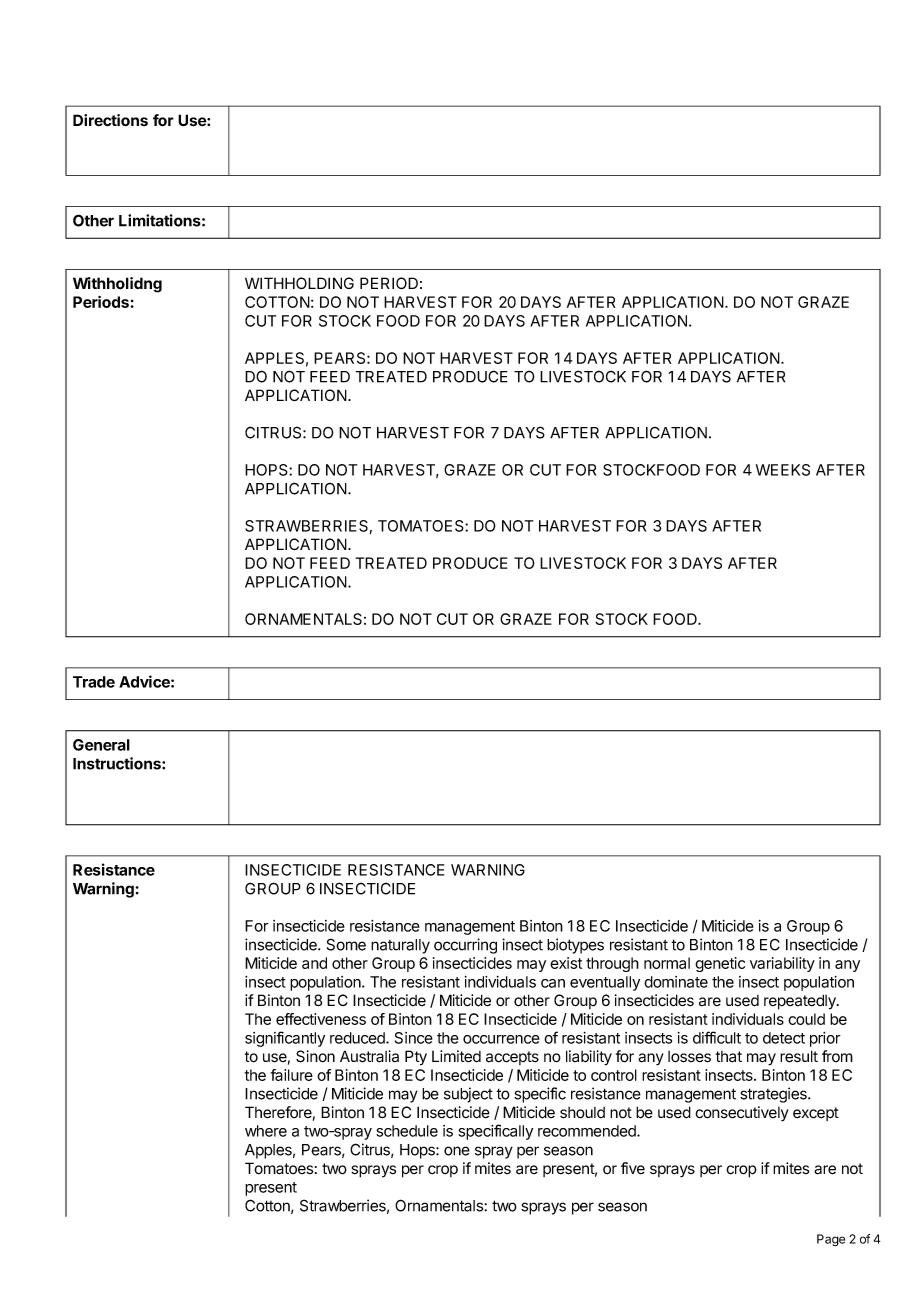 Image resolution: width=924 pixels, height=1308 pixels. What do you see at coordinates (101, 745) in the screenshot?
I see `General` at bounding box center [101, 745].
